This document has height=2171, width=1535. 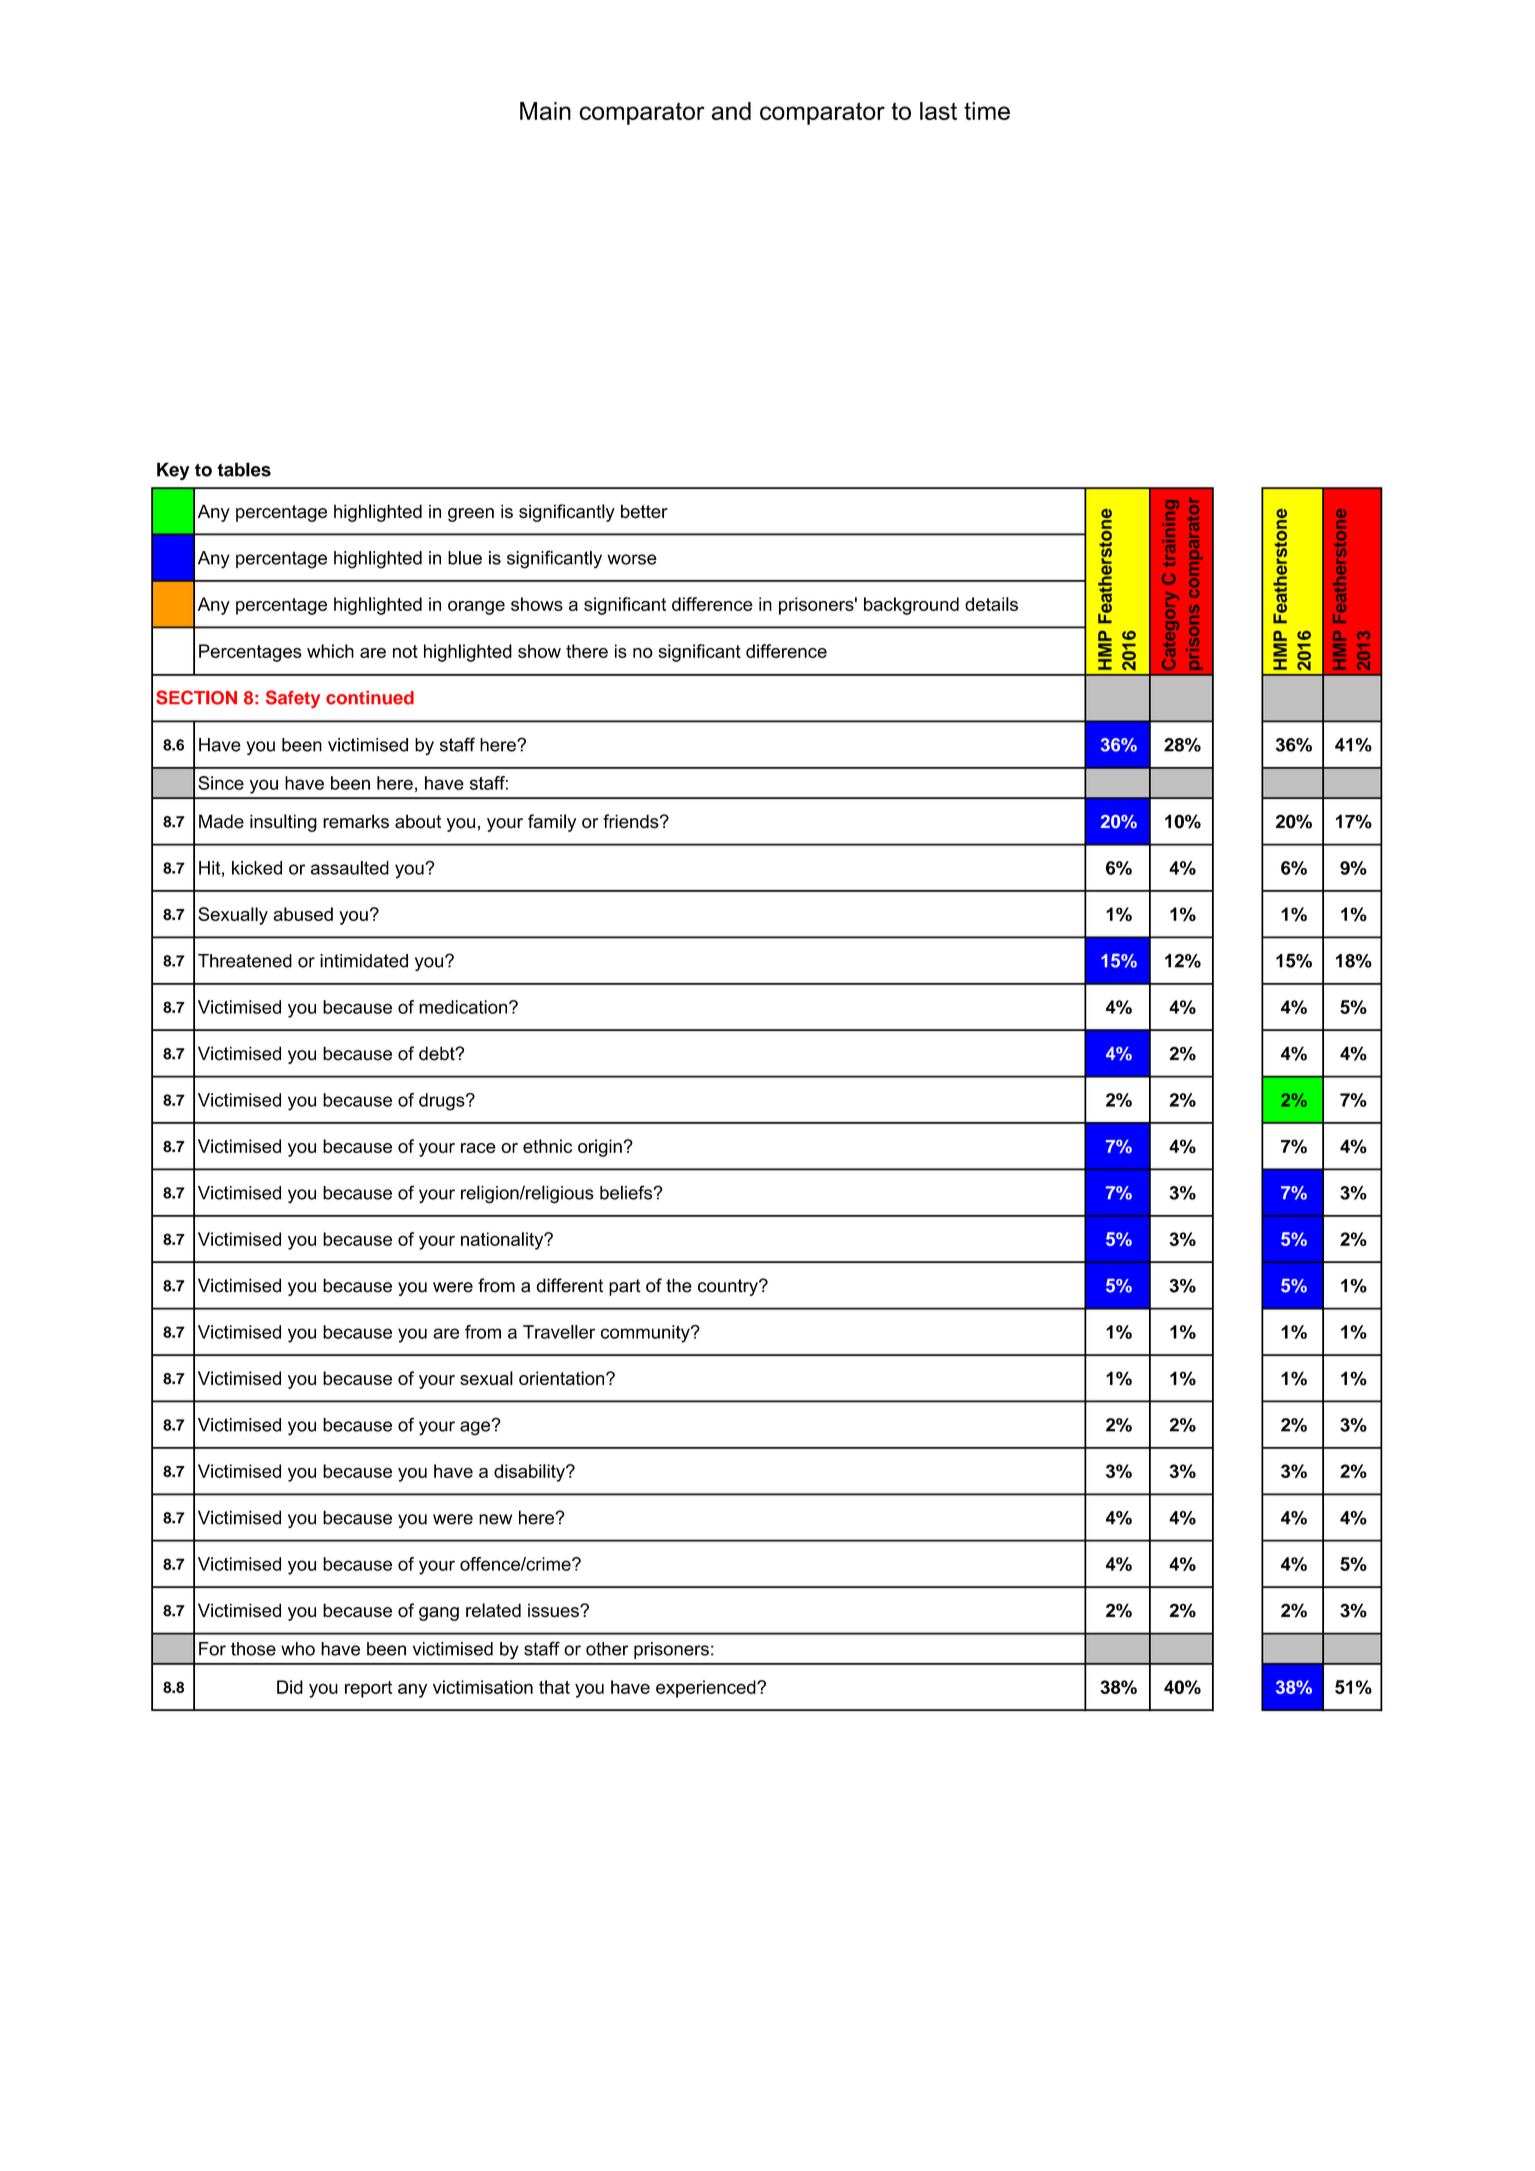 I want to click on other, so click(x=607, y=1649).
